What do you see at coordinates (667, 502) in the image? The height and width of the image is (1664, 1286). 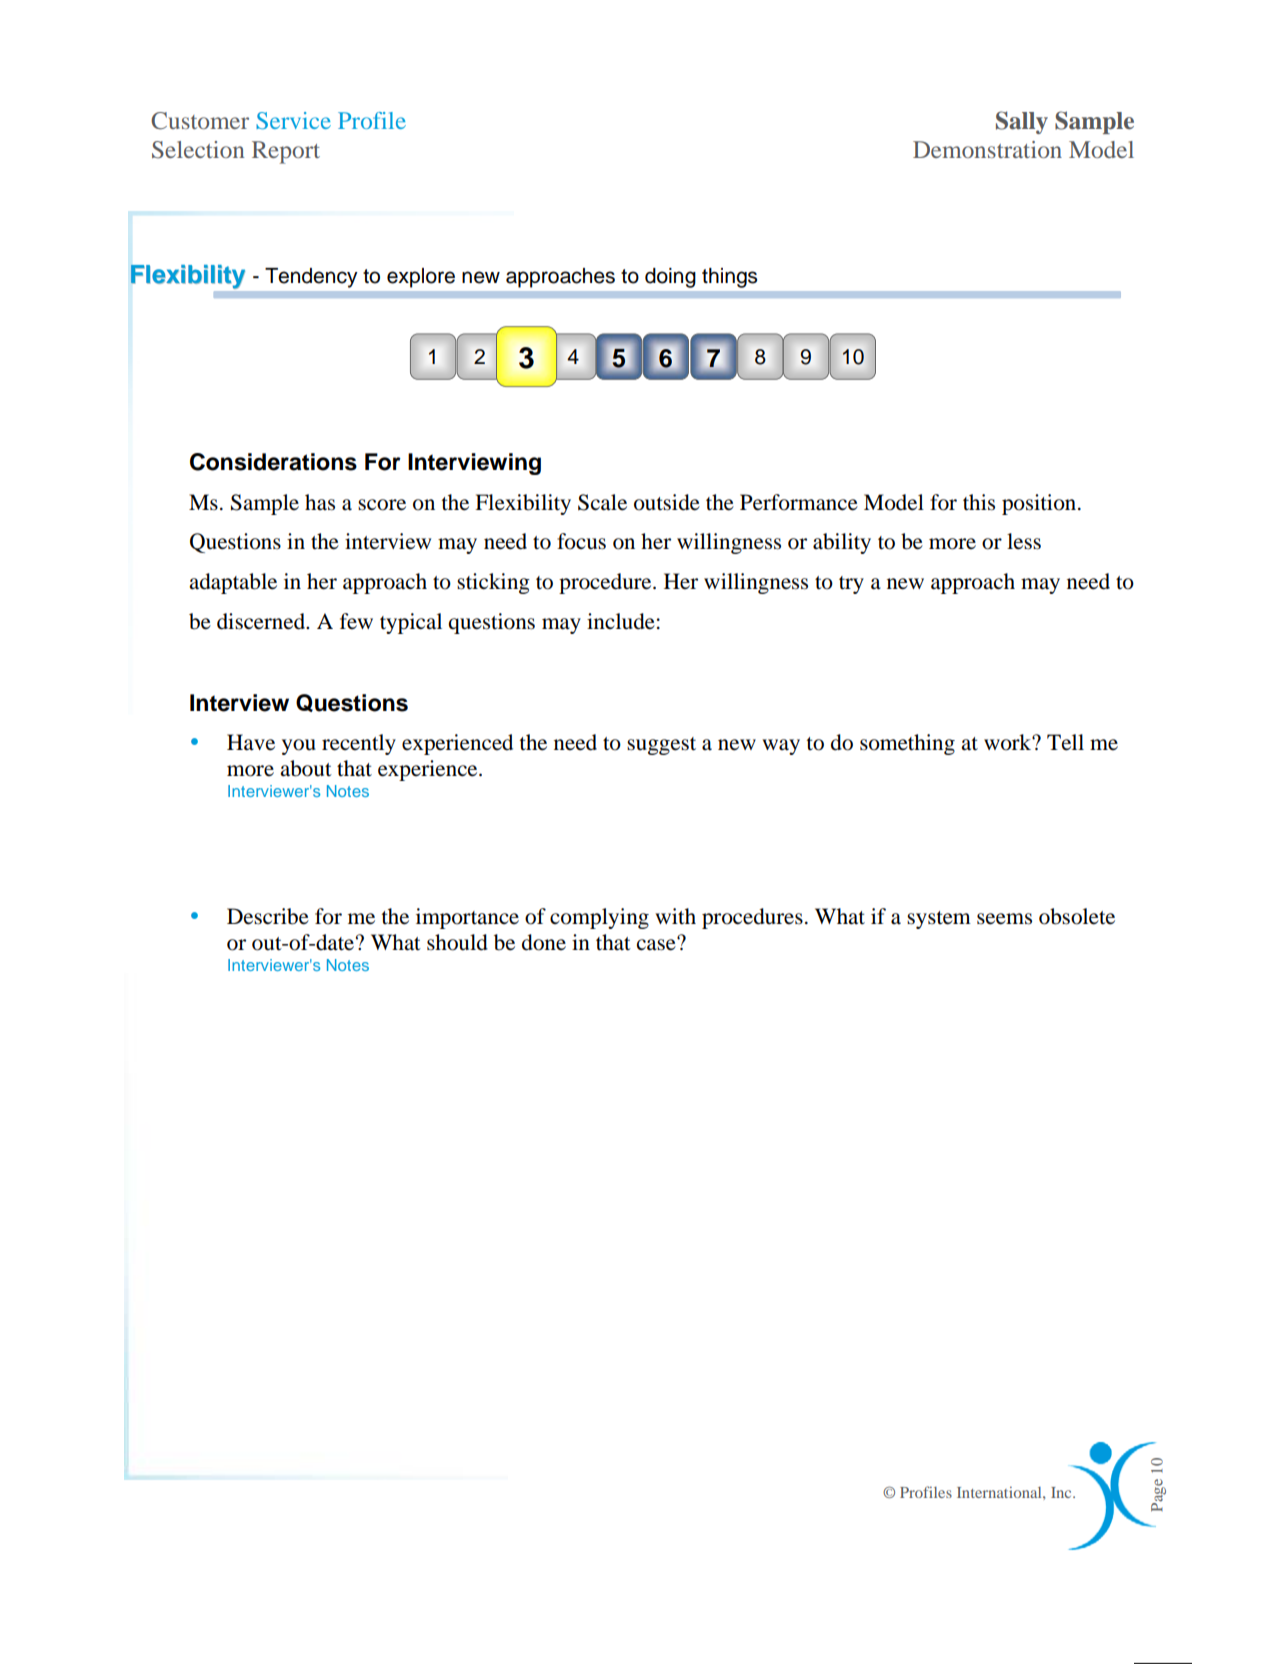 I see `outside` at bounding box center [667, 502].
